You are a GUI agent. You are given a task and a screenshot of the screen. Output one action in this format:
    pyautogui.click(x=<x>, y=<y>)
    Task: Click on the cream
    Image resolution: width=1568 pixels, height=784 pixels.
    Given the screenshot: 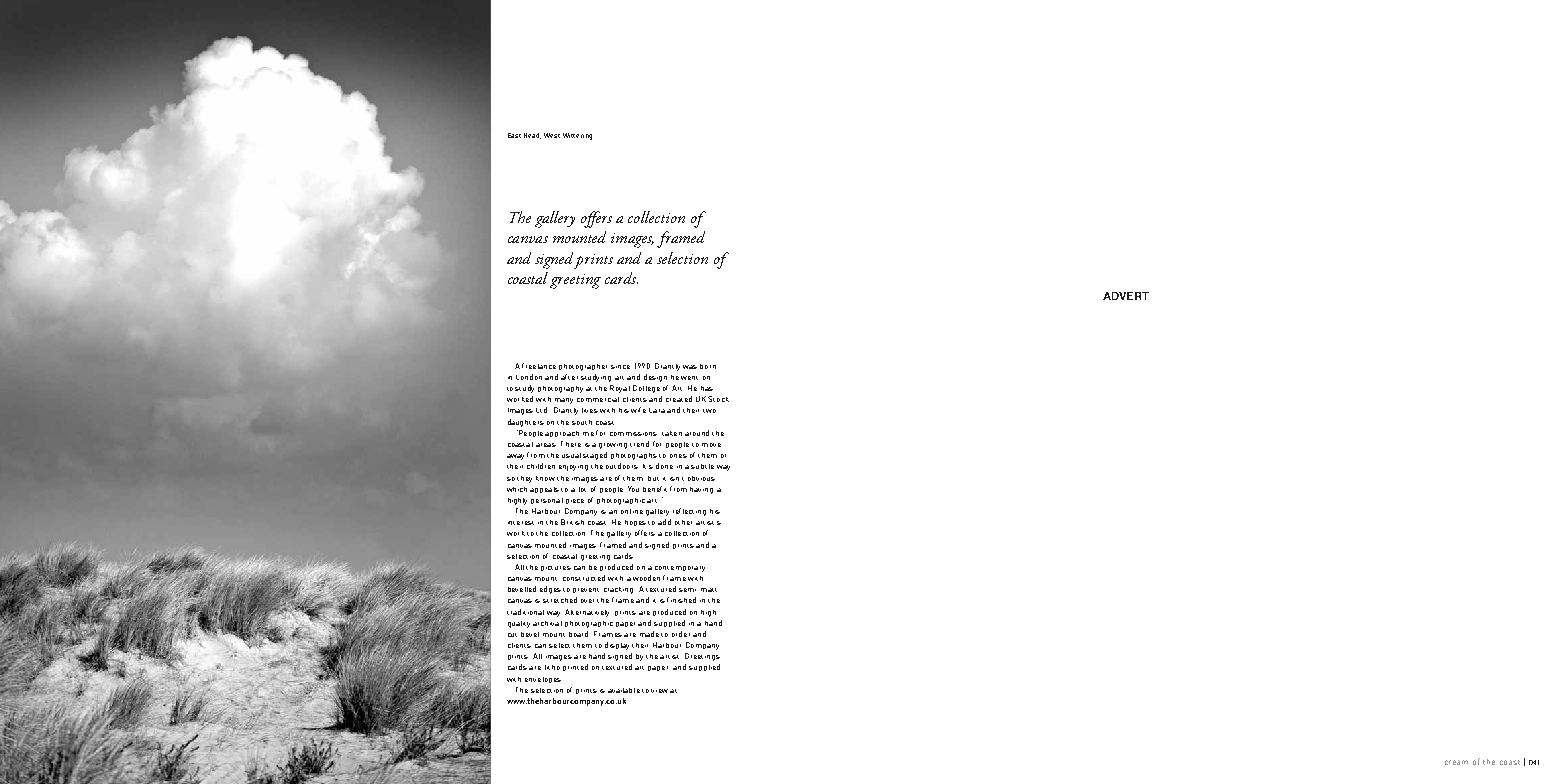 What is the action you would take?
    pyautogui.click(x=1456, y=762)
